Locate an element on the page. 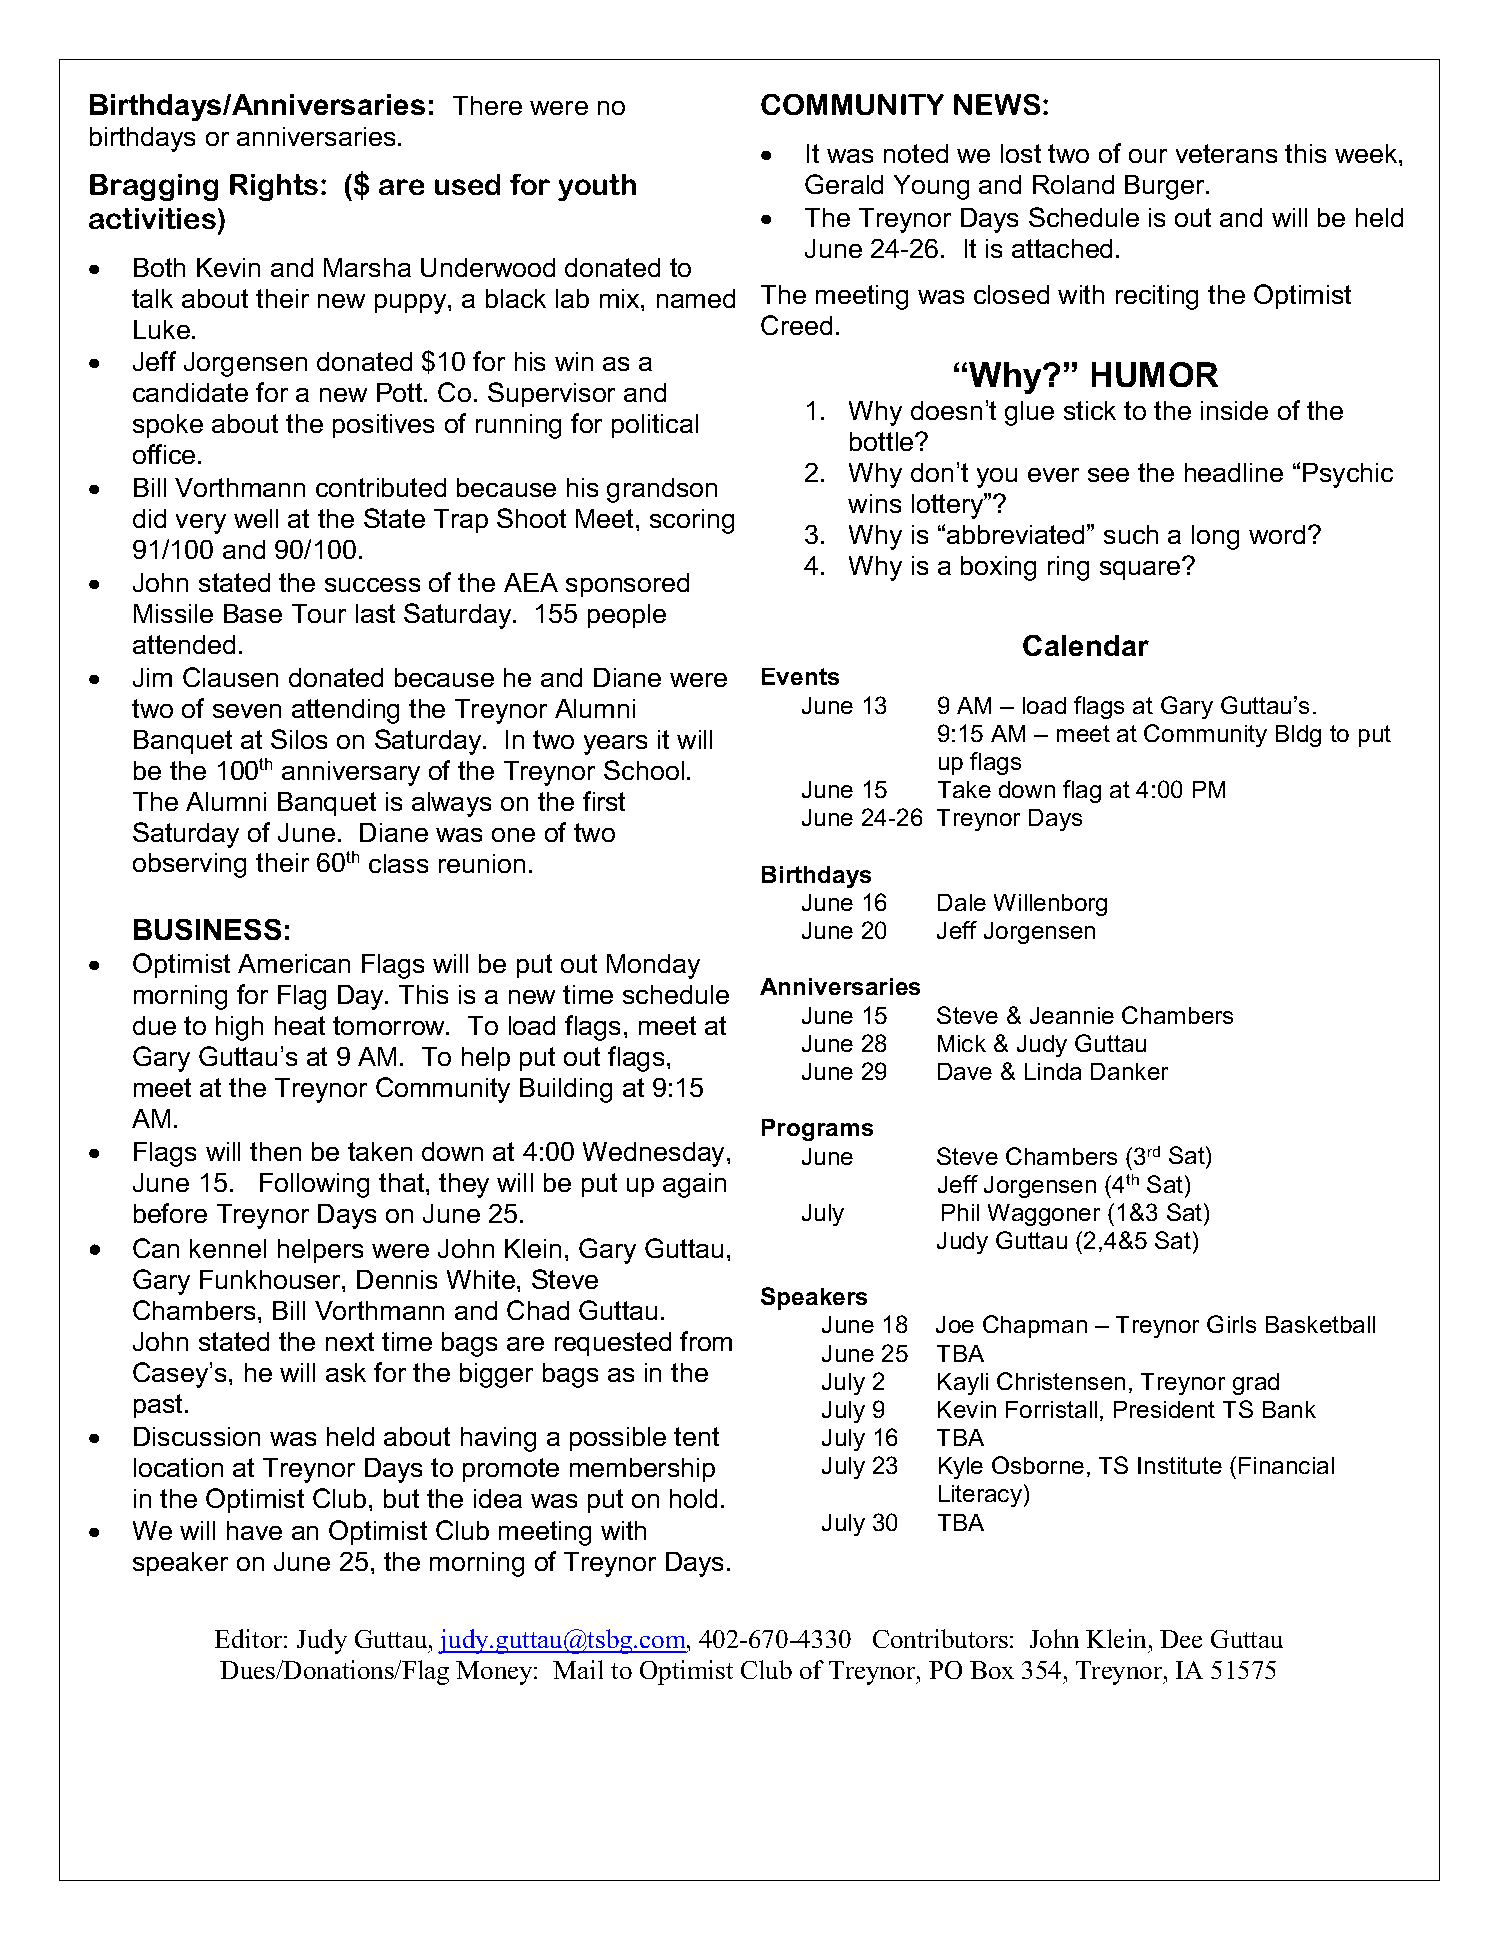 This page has width=1499, height=1940. class is located at coordinates (398, 863).
